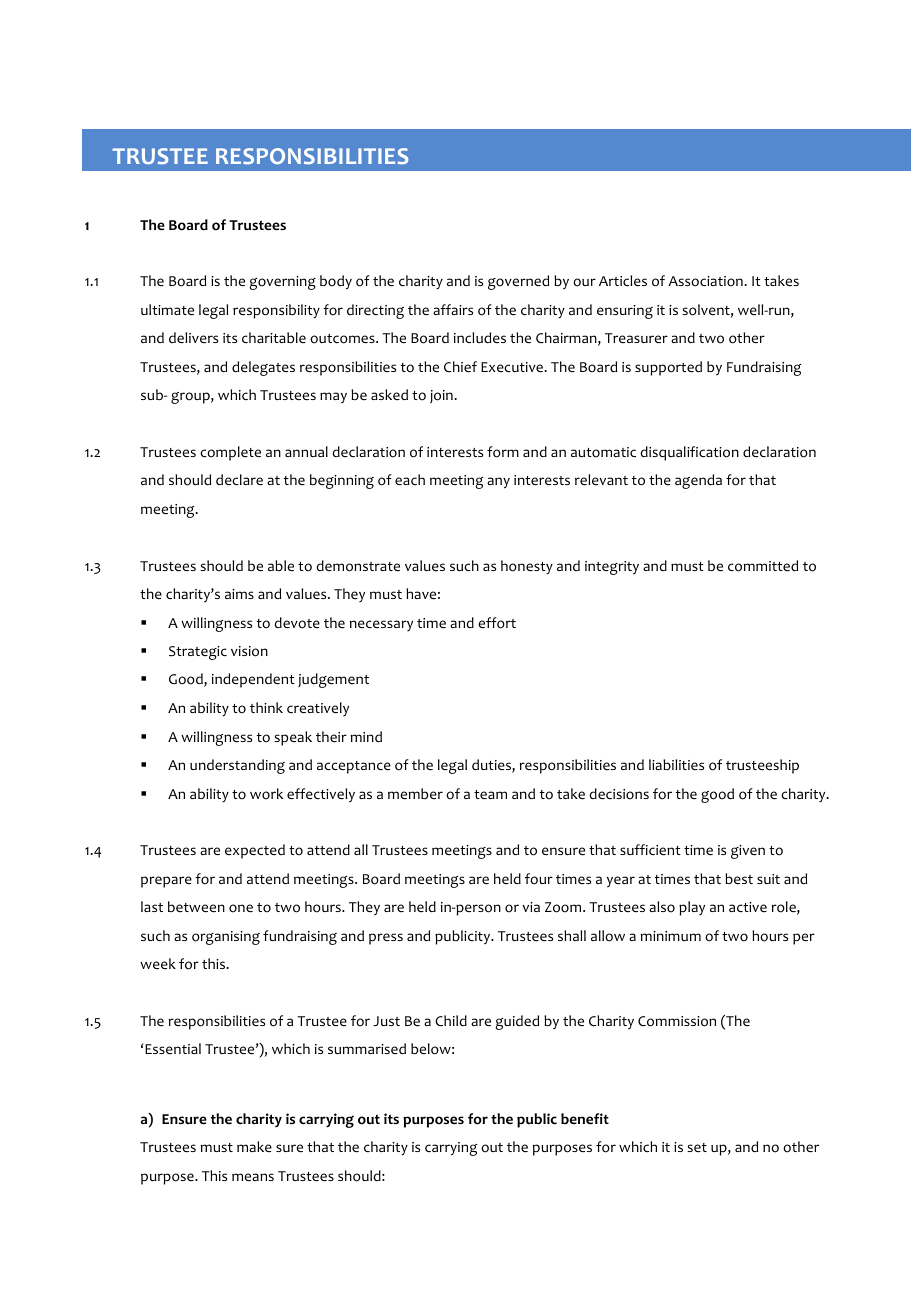 This image has height=1308, width=924. I want to click on best, so click(739, 878).
